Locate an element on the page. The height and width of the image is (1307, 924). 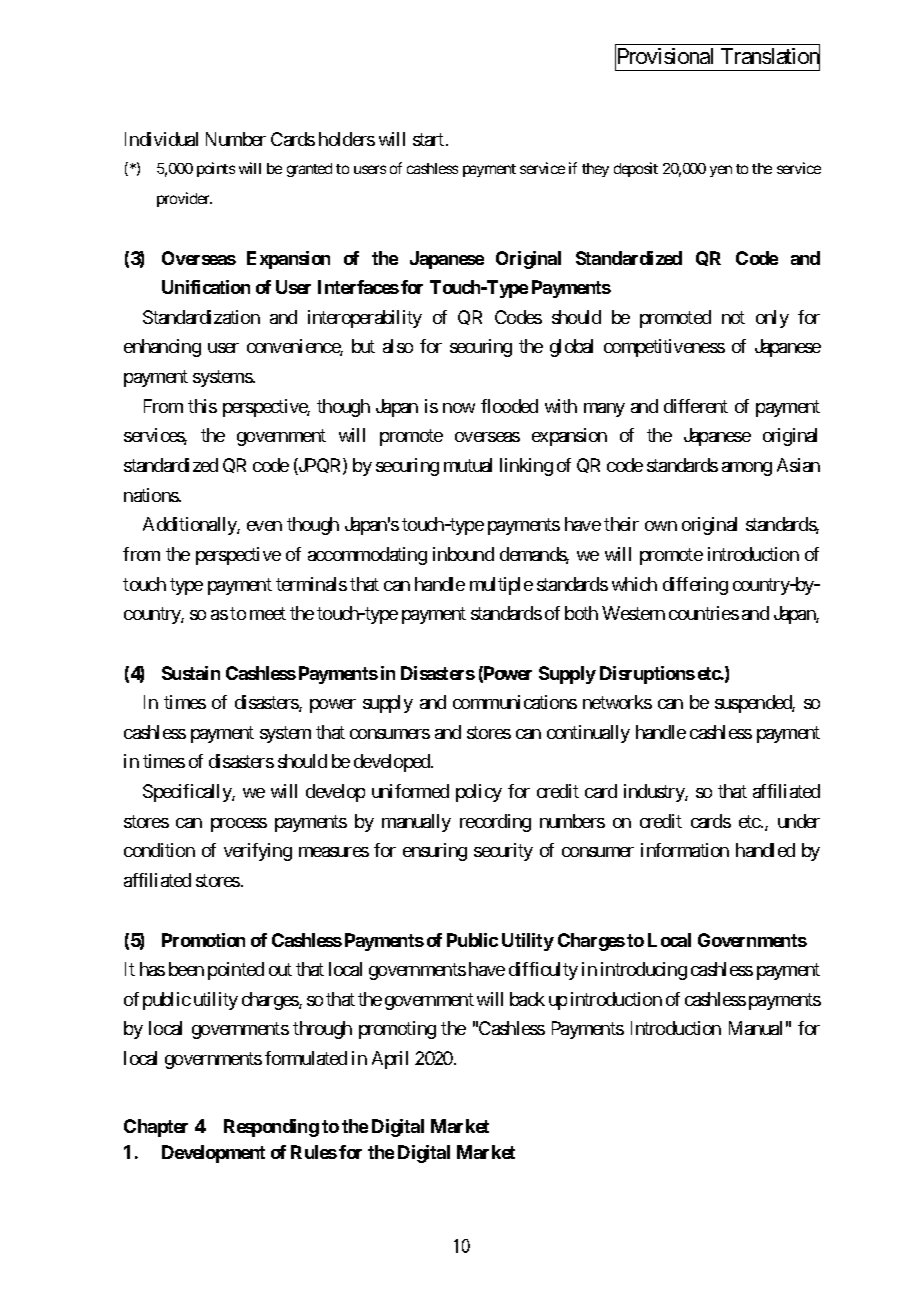
Individual is located at coordinates (161, 139).
